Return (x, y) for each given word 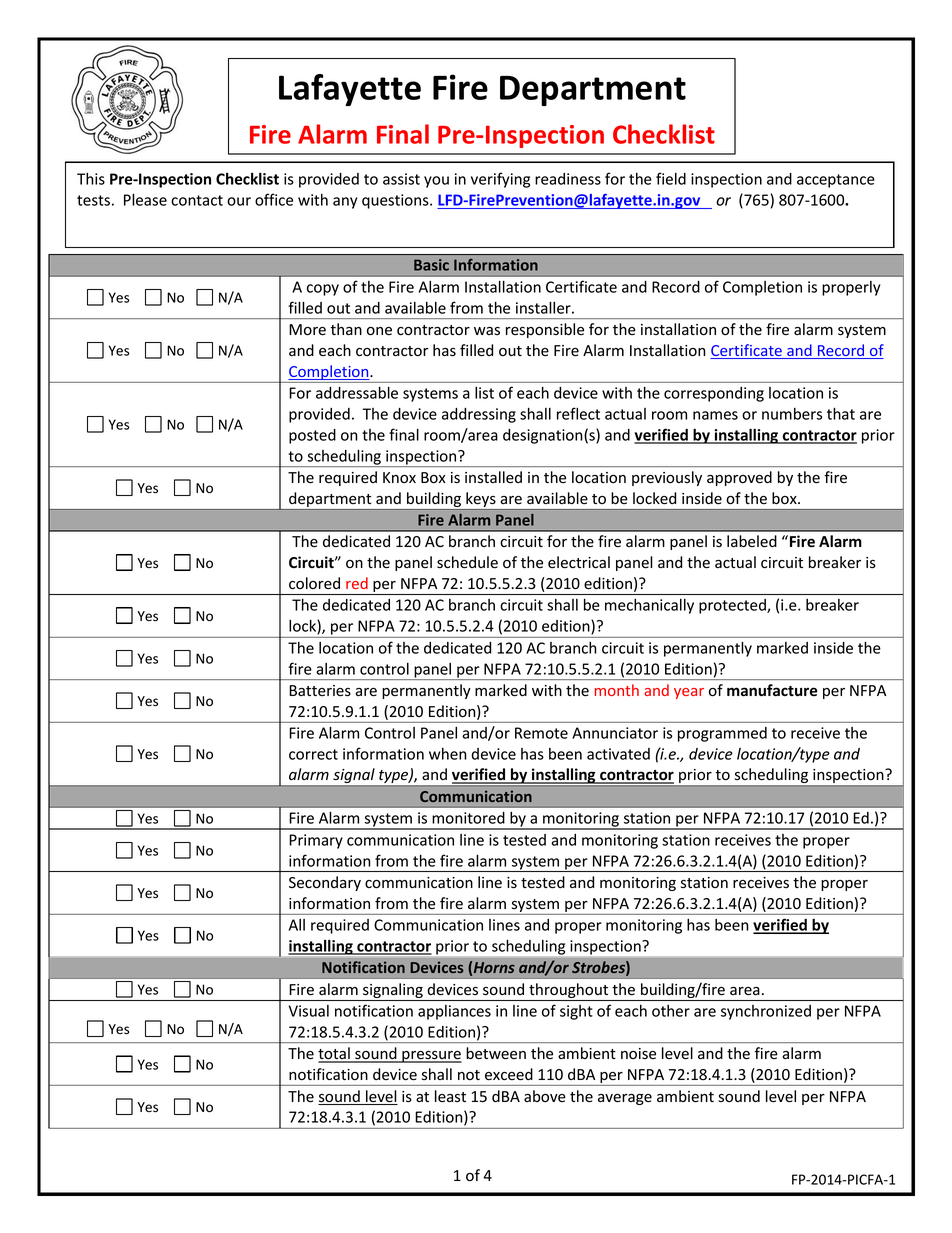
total (335, 1054)
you (436, 182)
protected (733, 606)
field (671, 178)
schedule (467, 562)
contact (197, 200)
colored (314, 583)
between (496, 1053)
